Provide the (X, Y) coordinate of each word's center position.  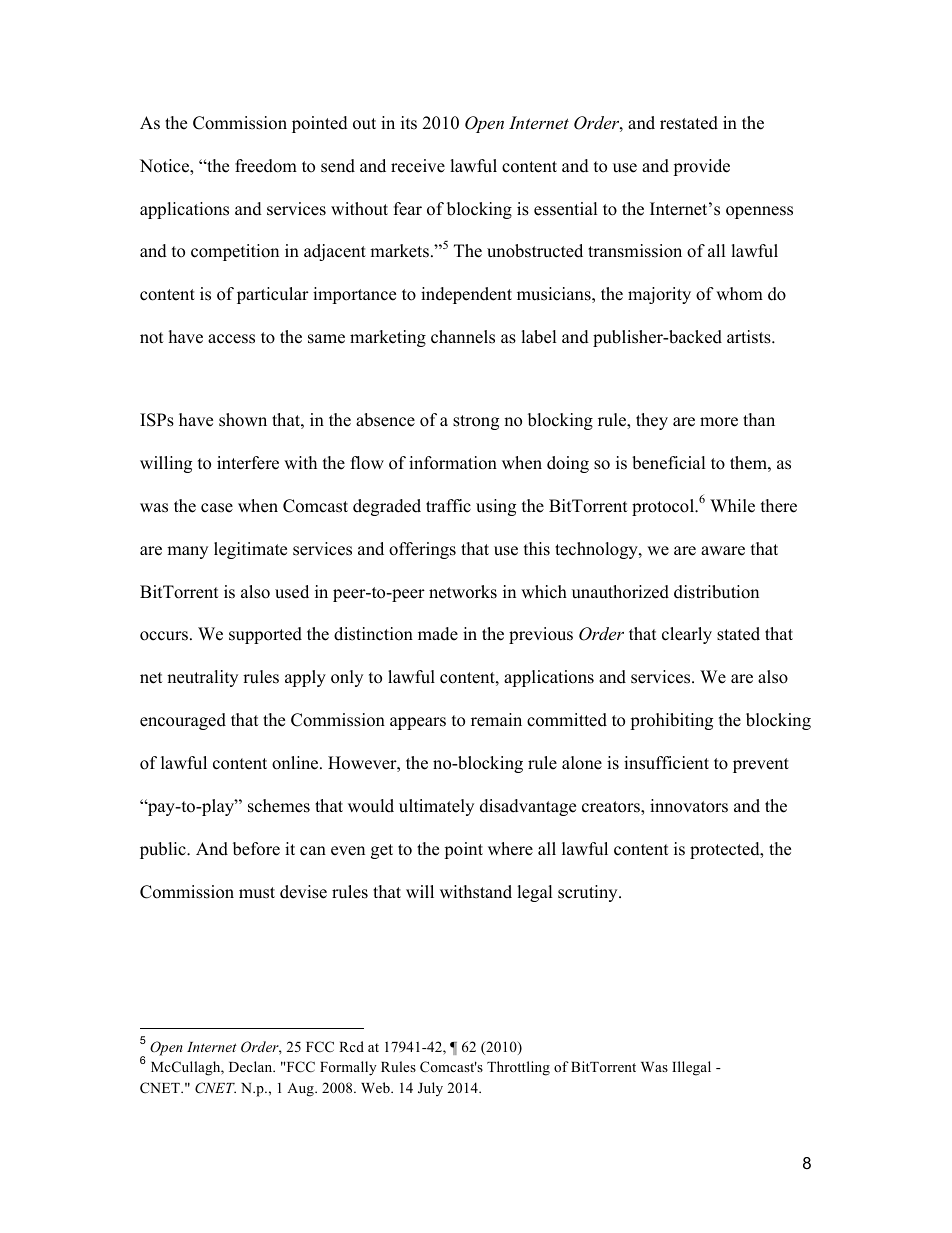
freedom (266, 166)
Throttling (518, 1068)
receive (418, 166)
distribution (716, 592)
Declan (252, 1066)
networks (463, 592)
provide (701, 167)
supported (265, 635)
